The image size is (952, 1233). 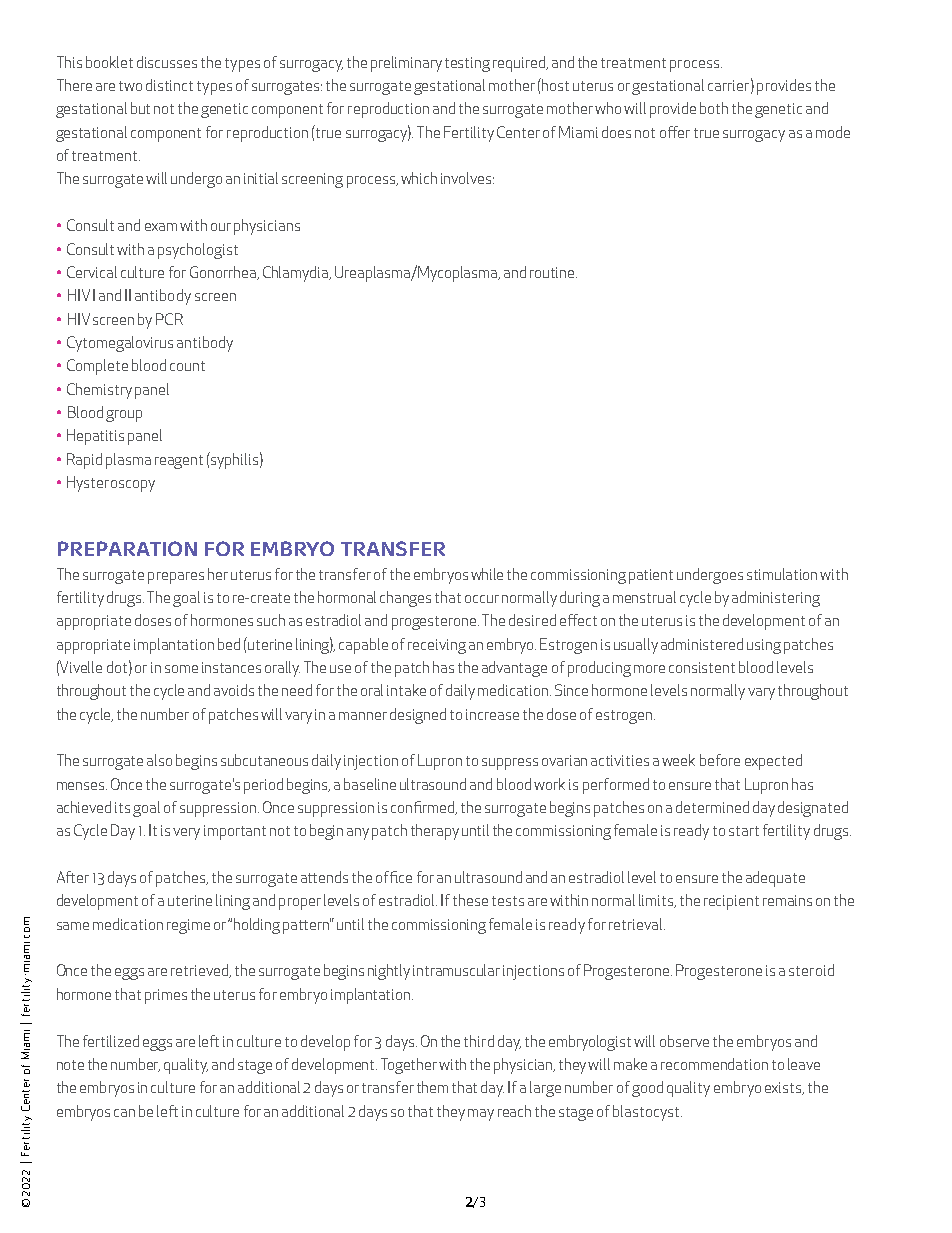 What do you see at coordinates (169, 85) in the screenshot?
I see `distinct` at bounding box center [169, 85].
